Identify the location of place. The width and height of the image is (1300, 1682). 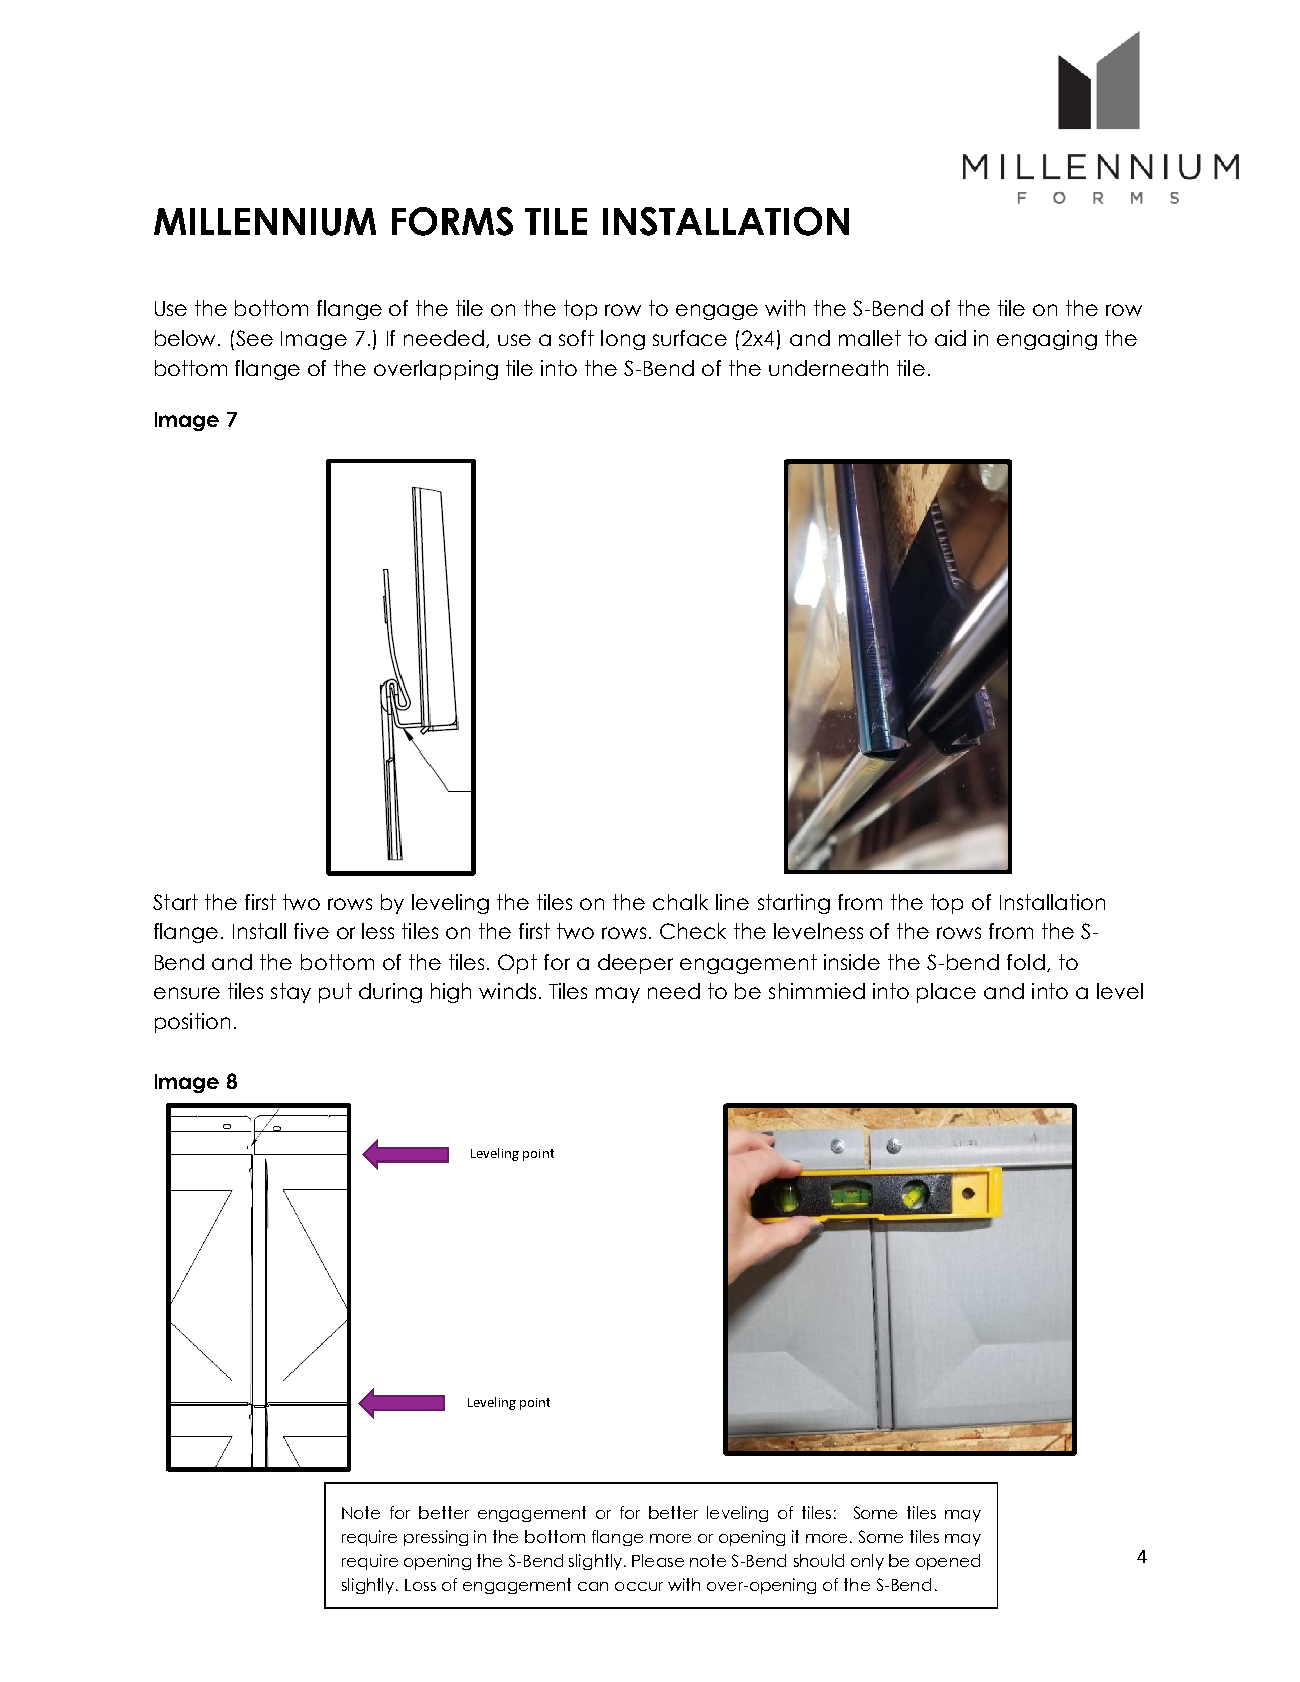
(946, 993).
